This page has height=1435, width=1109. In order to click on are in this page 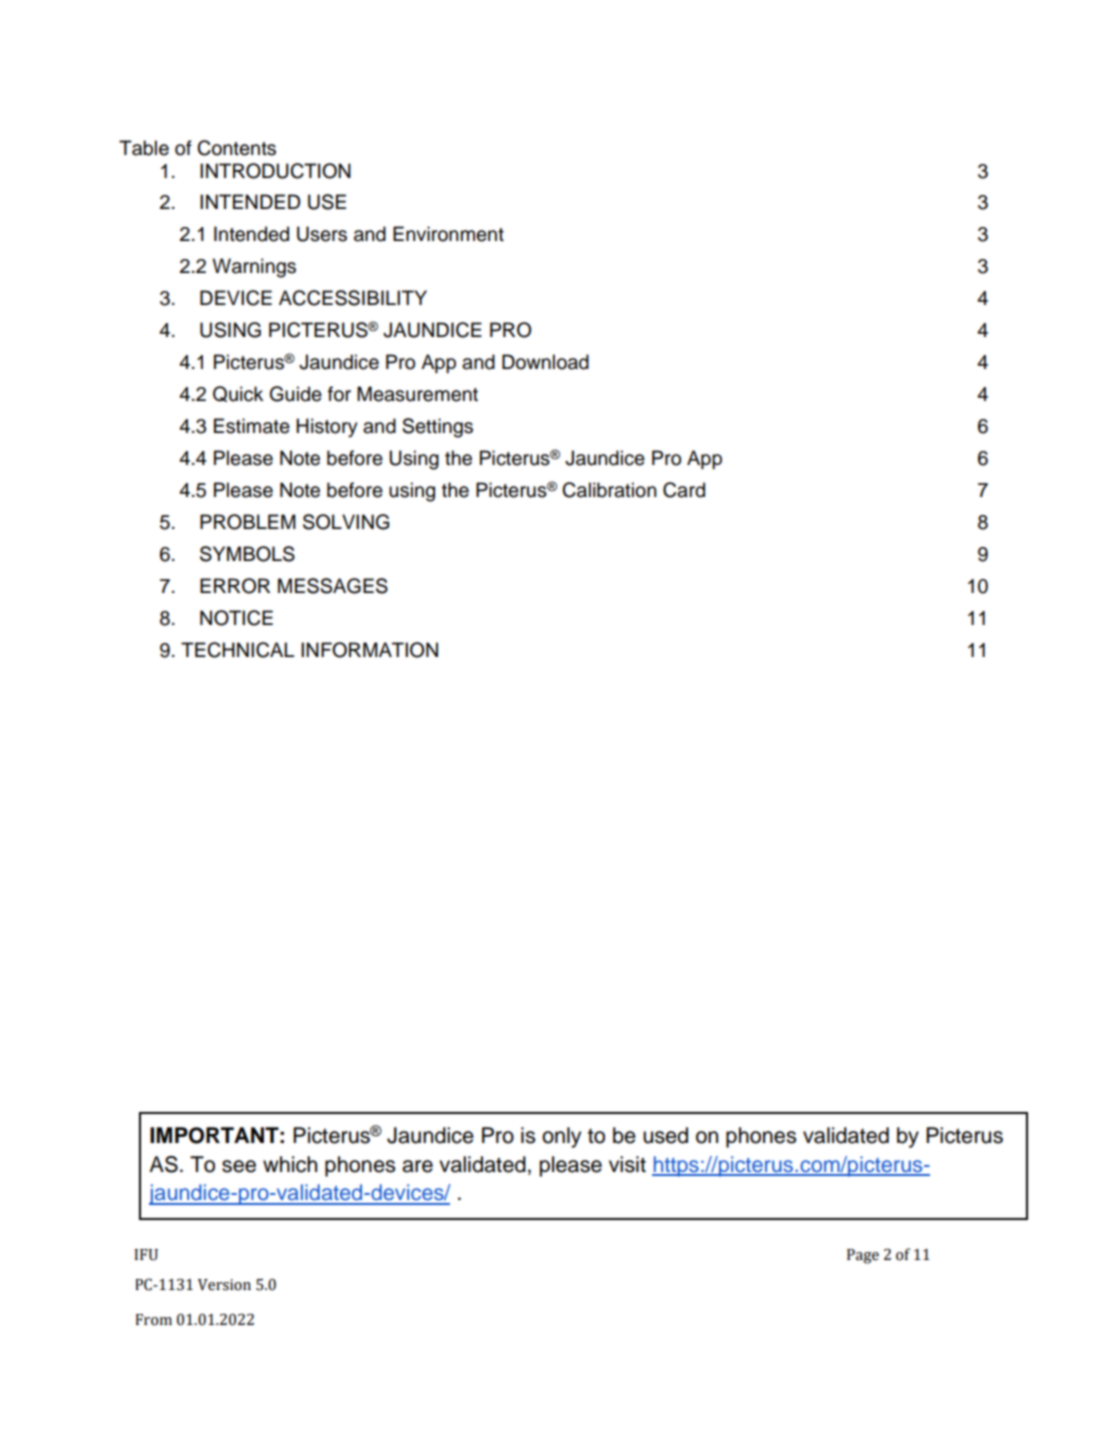, I will do `click(417, 1166)`.
